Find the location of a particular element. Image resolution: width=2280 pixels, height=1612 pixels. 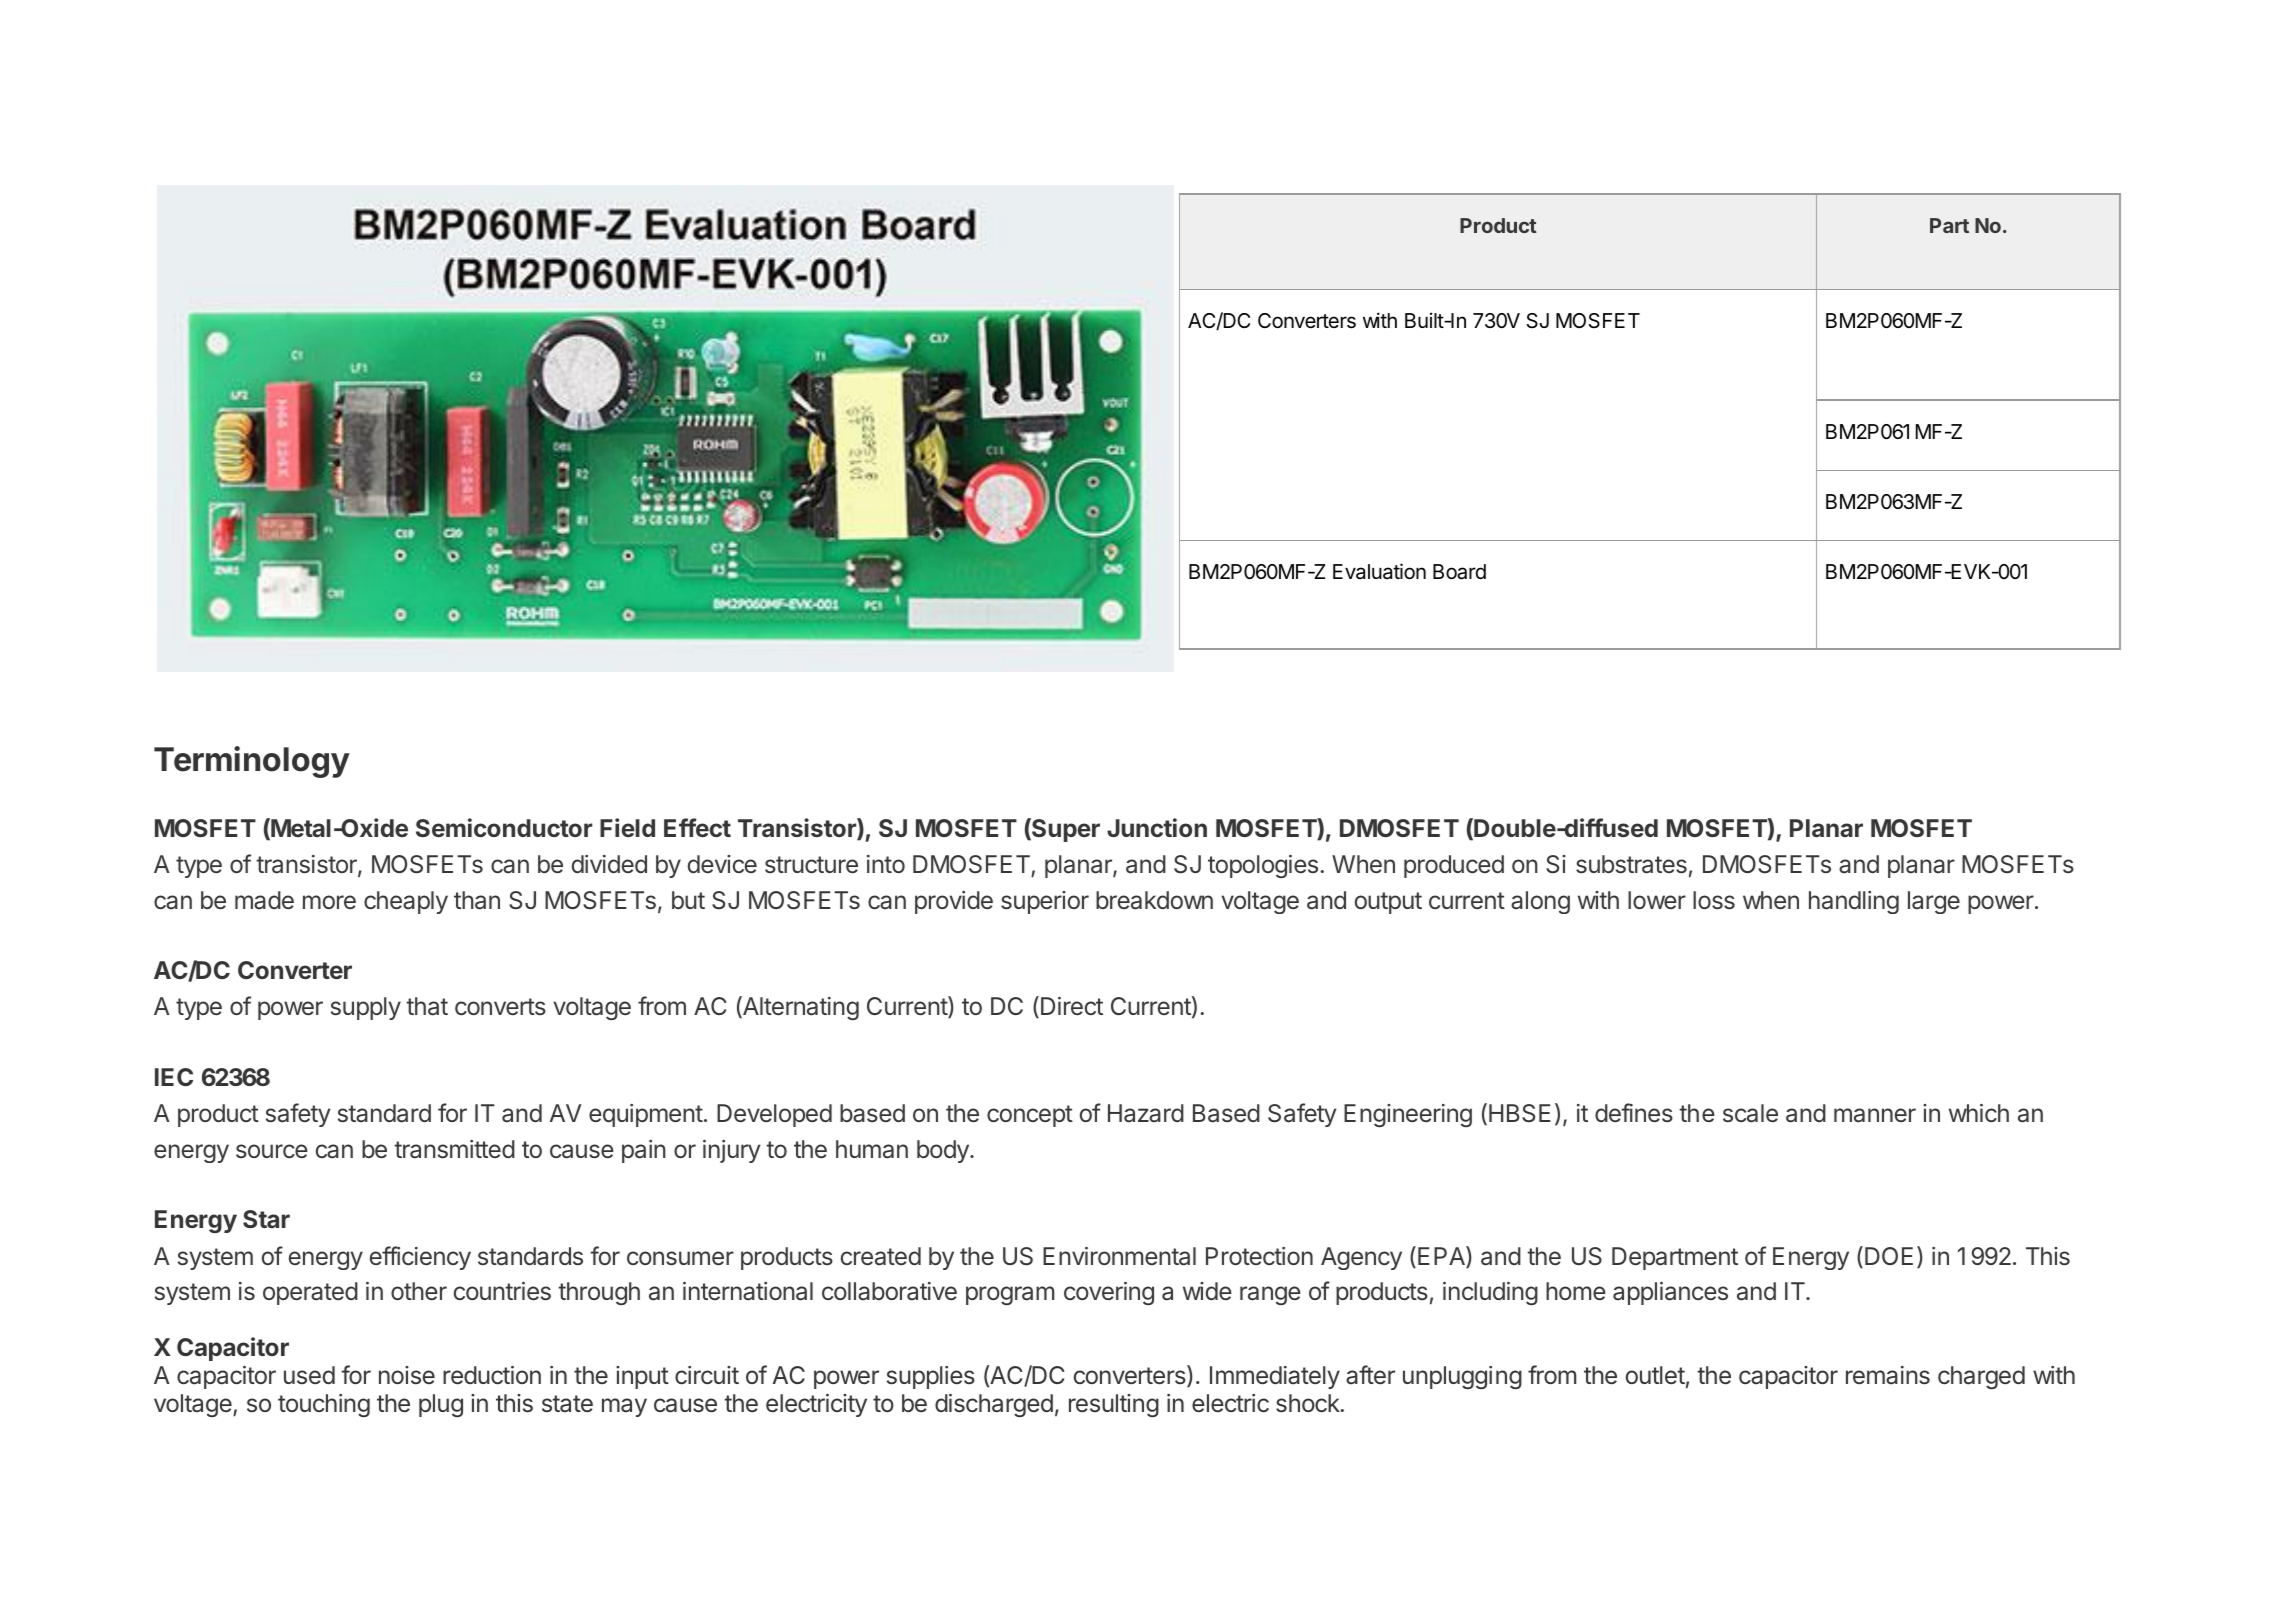

DOE is located at coordinates (1889, 1256).
